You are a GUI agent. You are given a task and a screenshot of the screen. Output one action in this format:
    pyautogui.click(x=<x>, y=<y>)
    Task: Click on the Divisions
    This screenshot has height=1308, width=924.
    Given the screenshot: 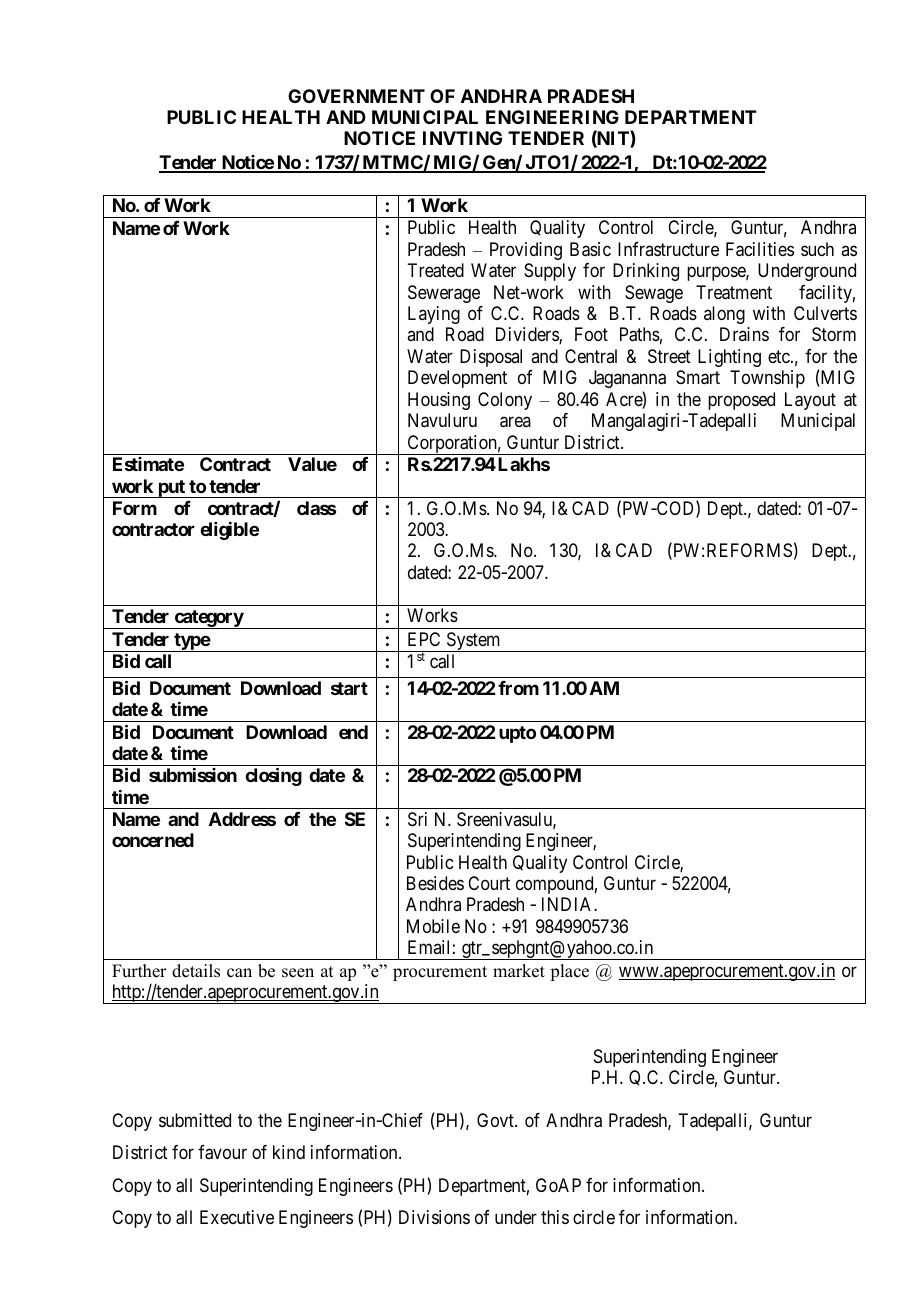 What is the action you would take?
    pyautogui.click(x=434, y=1217)
